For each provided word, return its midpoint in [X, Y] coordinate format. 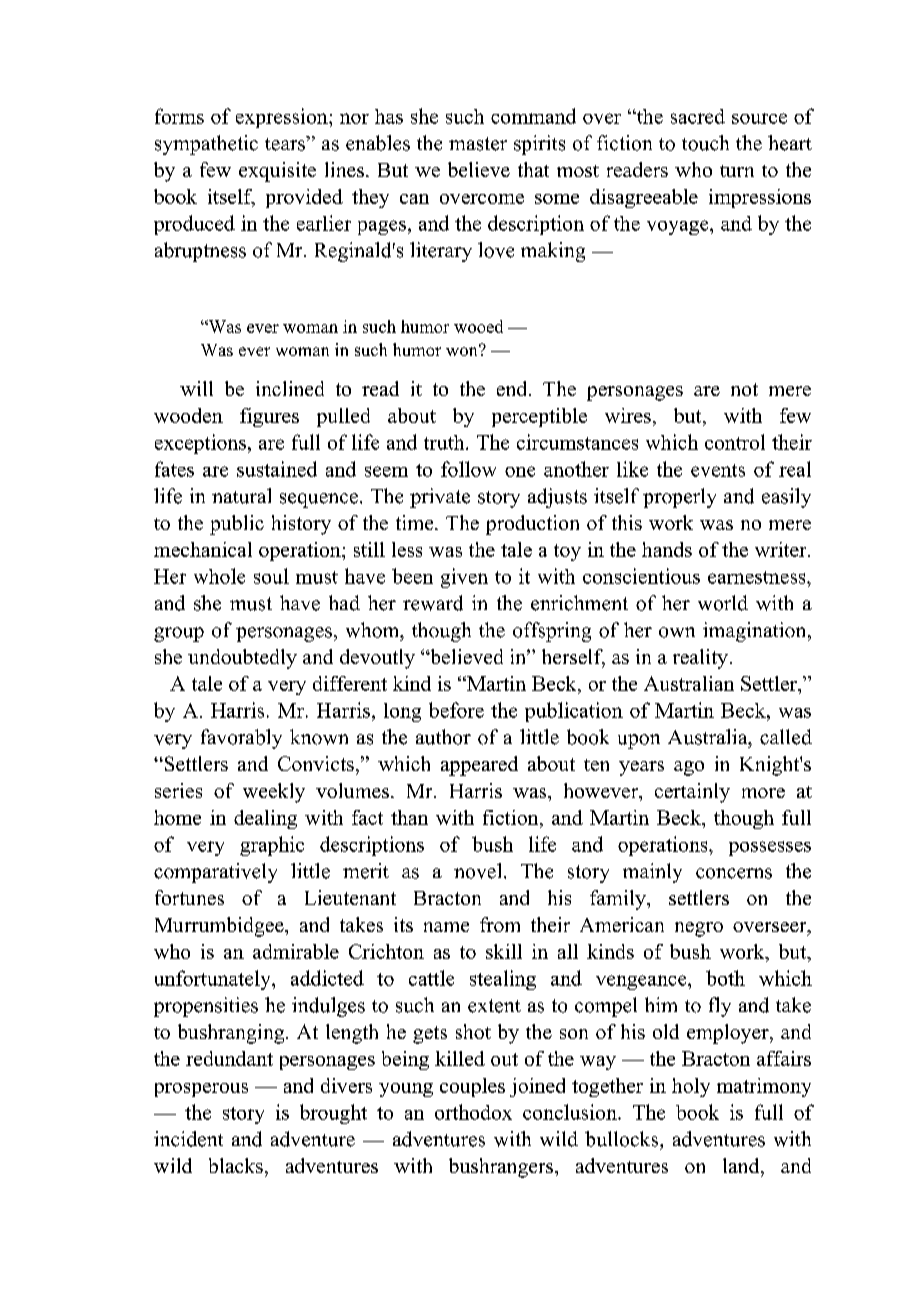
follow [468, 469]
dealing [265, 819]
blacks [236, 1165]
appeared [479, 766]
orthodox [473, 1112]
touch [705, 143]
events [718, 470]
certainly [692, 793]
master [478, 144]
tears [286, 143]
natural [241, 496]
